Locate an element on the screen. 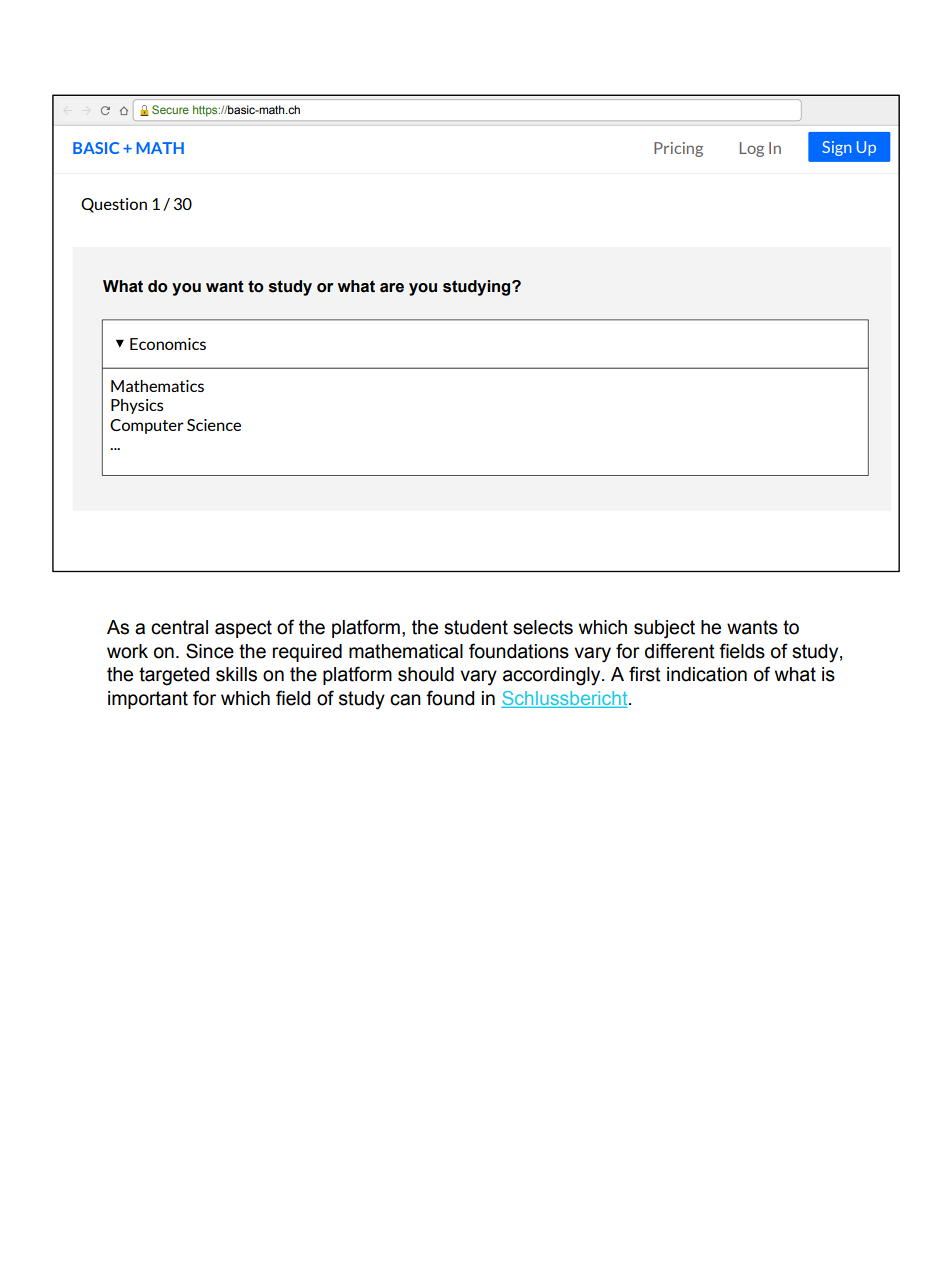  Secure is located at coordinates (170, 109).
